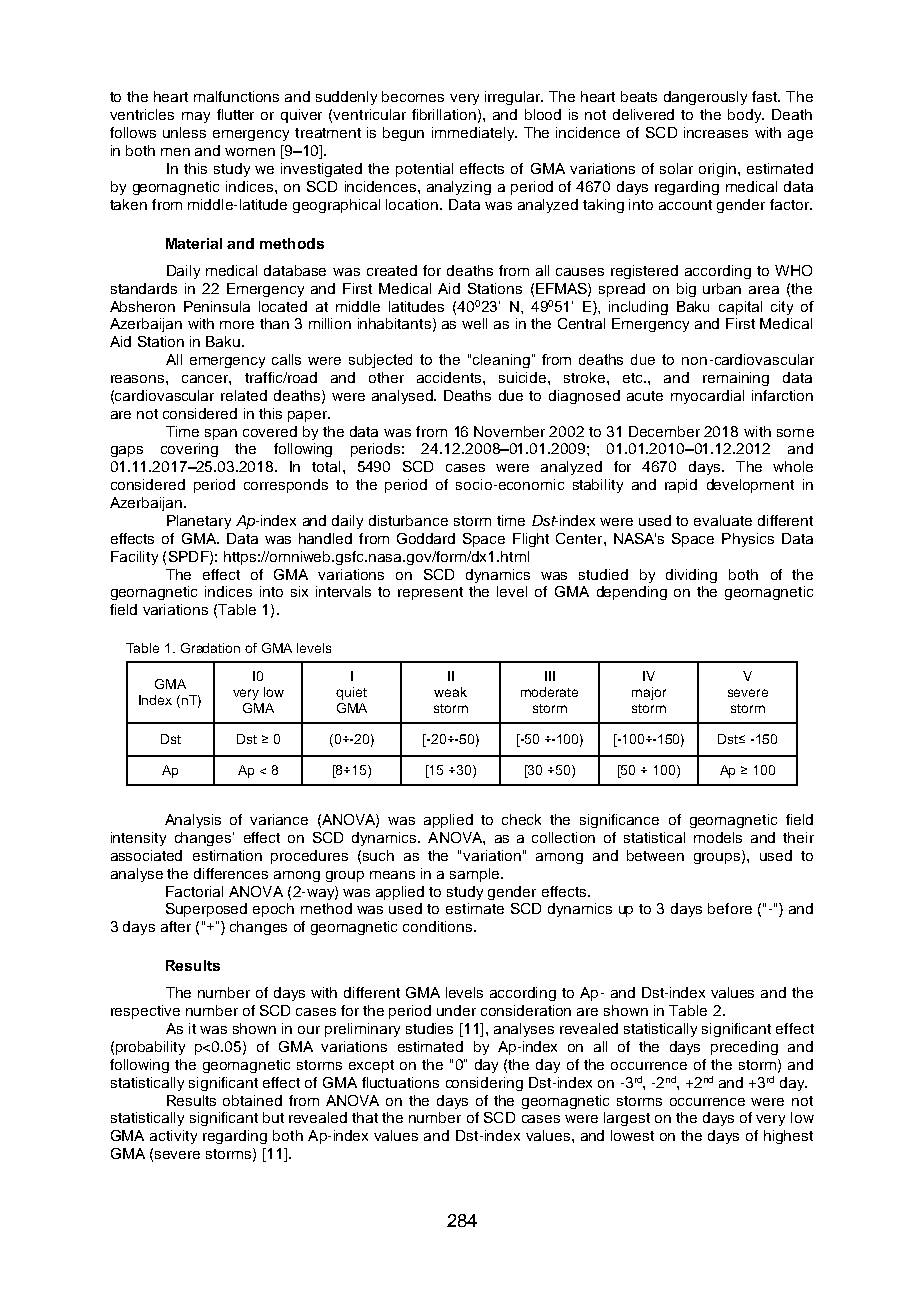  I want to click on considering, so click(484, 1084).
